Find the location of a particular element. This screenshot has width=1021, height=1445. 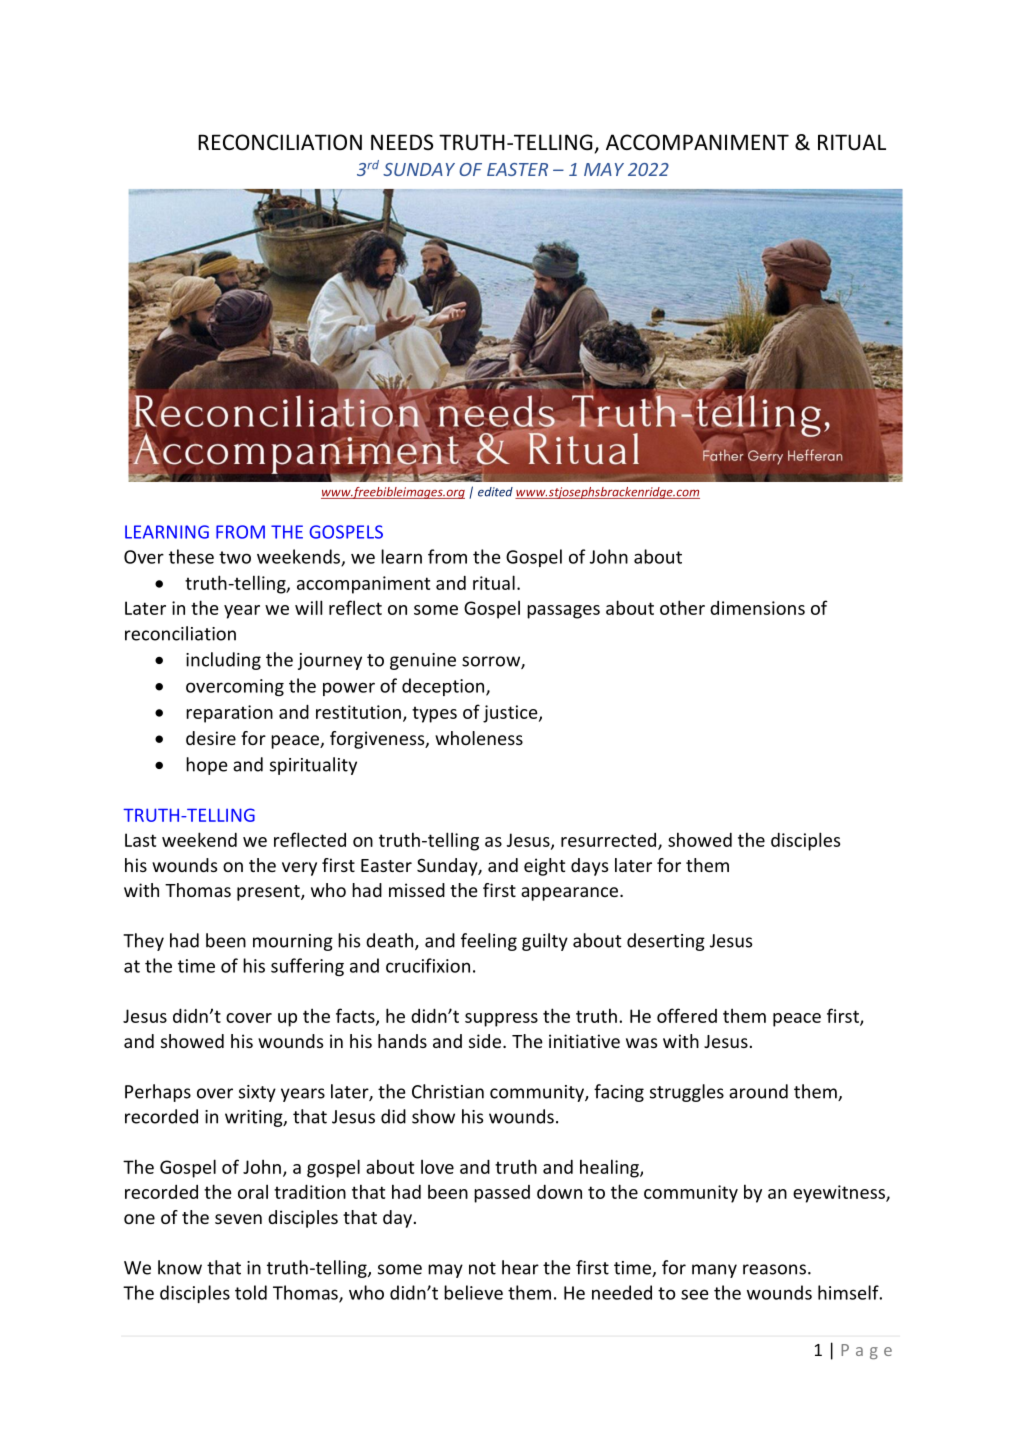

two is located at coordinates (235, 557).
